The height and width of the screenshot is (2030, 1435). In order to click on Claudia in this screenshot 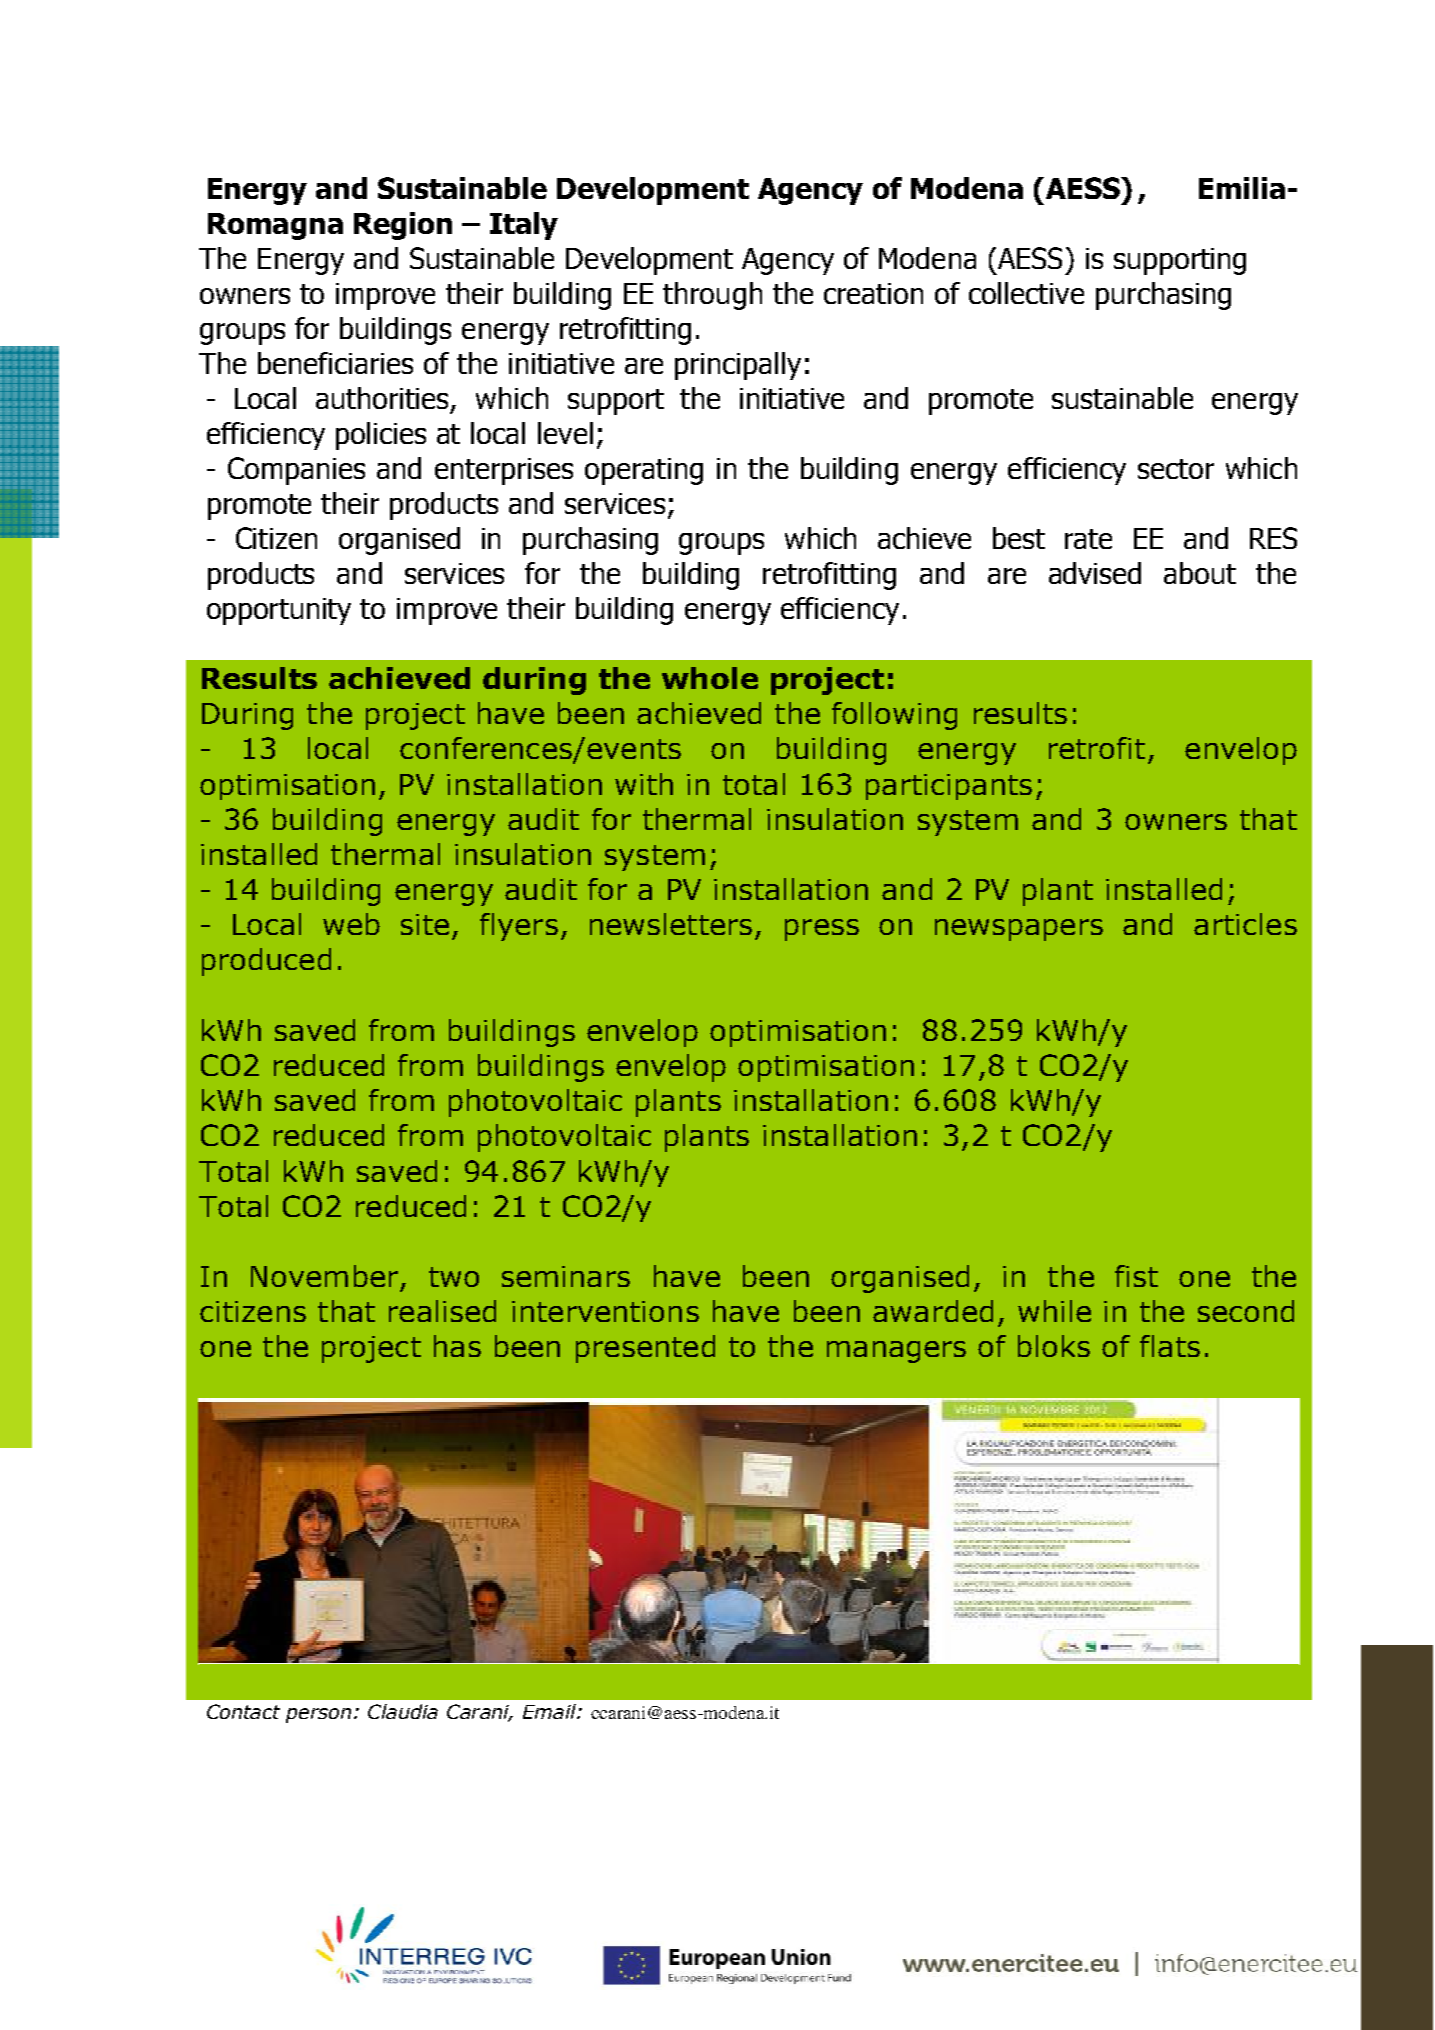, I will do `click(403, 1711)`.
